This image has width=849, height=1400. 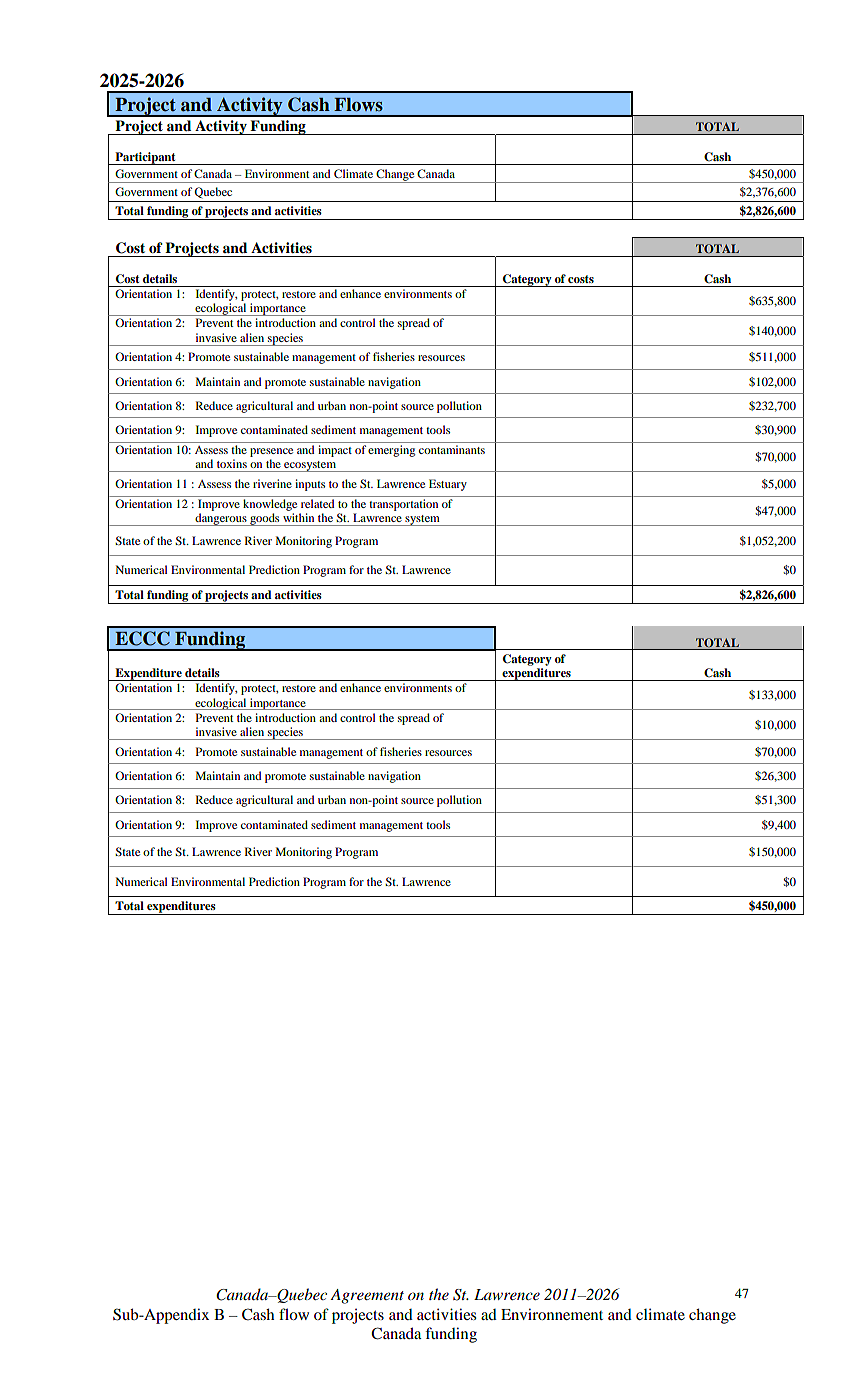 I want to click on contaminants, so click(x=452, y=449).
